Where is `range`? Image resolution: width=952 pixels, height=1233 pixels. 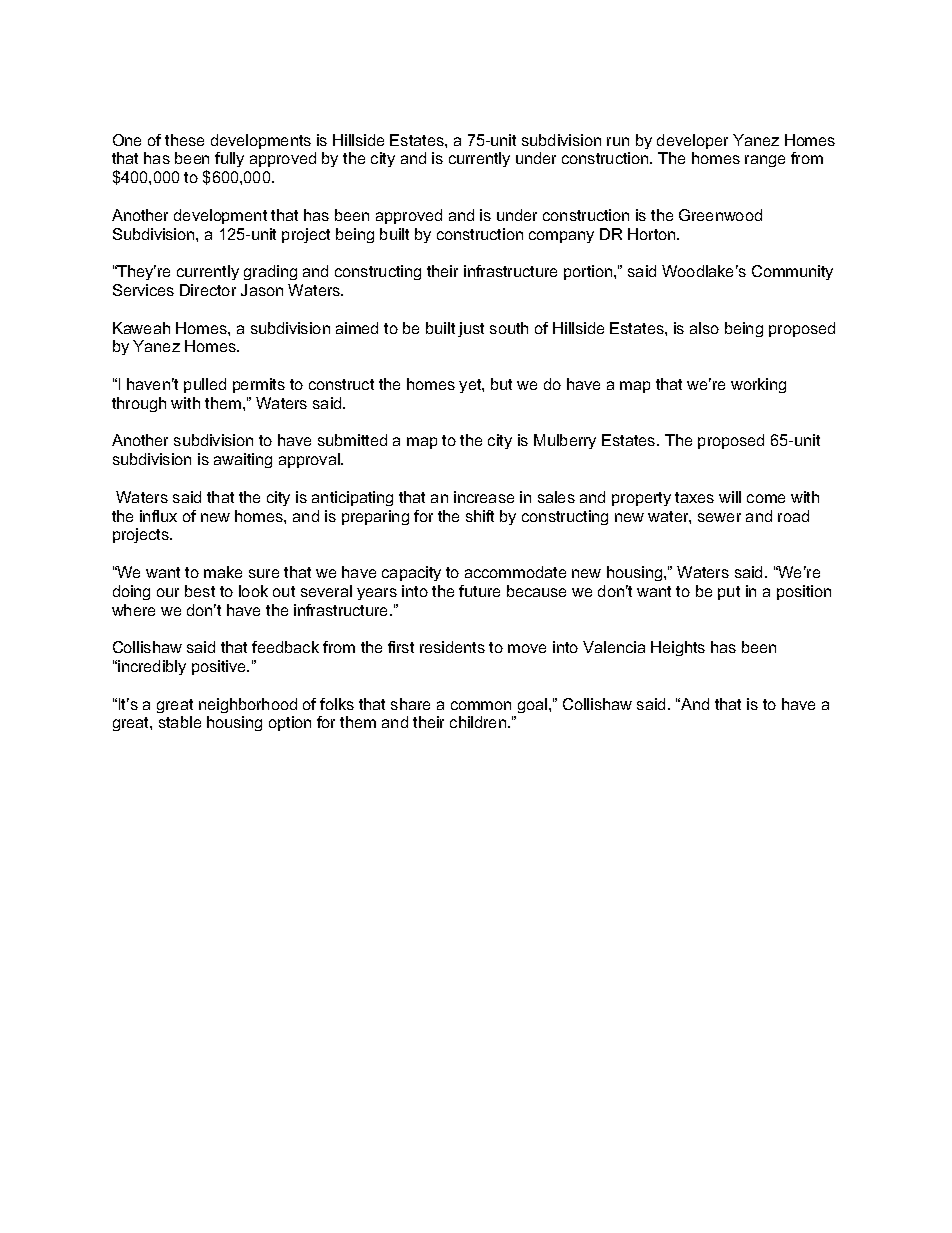 range is located at coordinates (765, 161).
